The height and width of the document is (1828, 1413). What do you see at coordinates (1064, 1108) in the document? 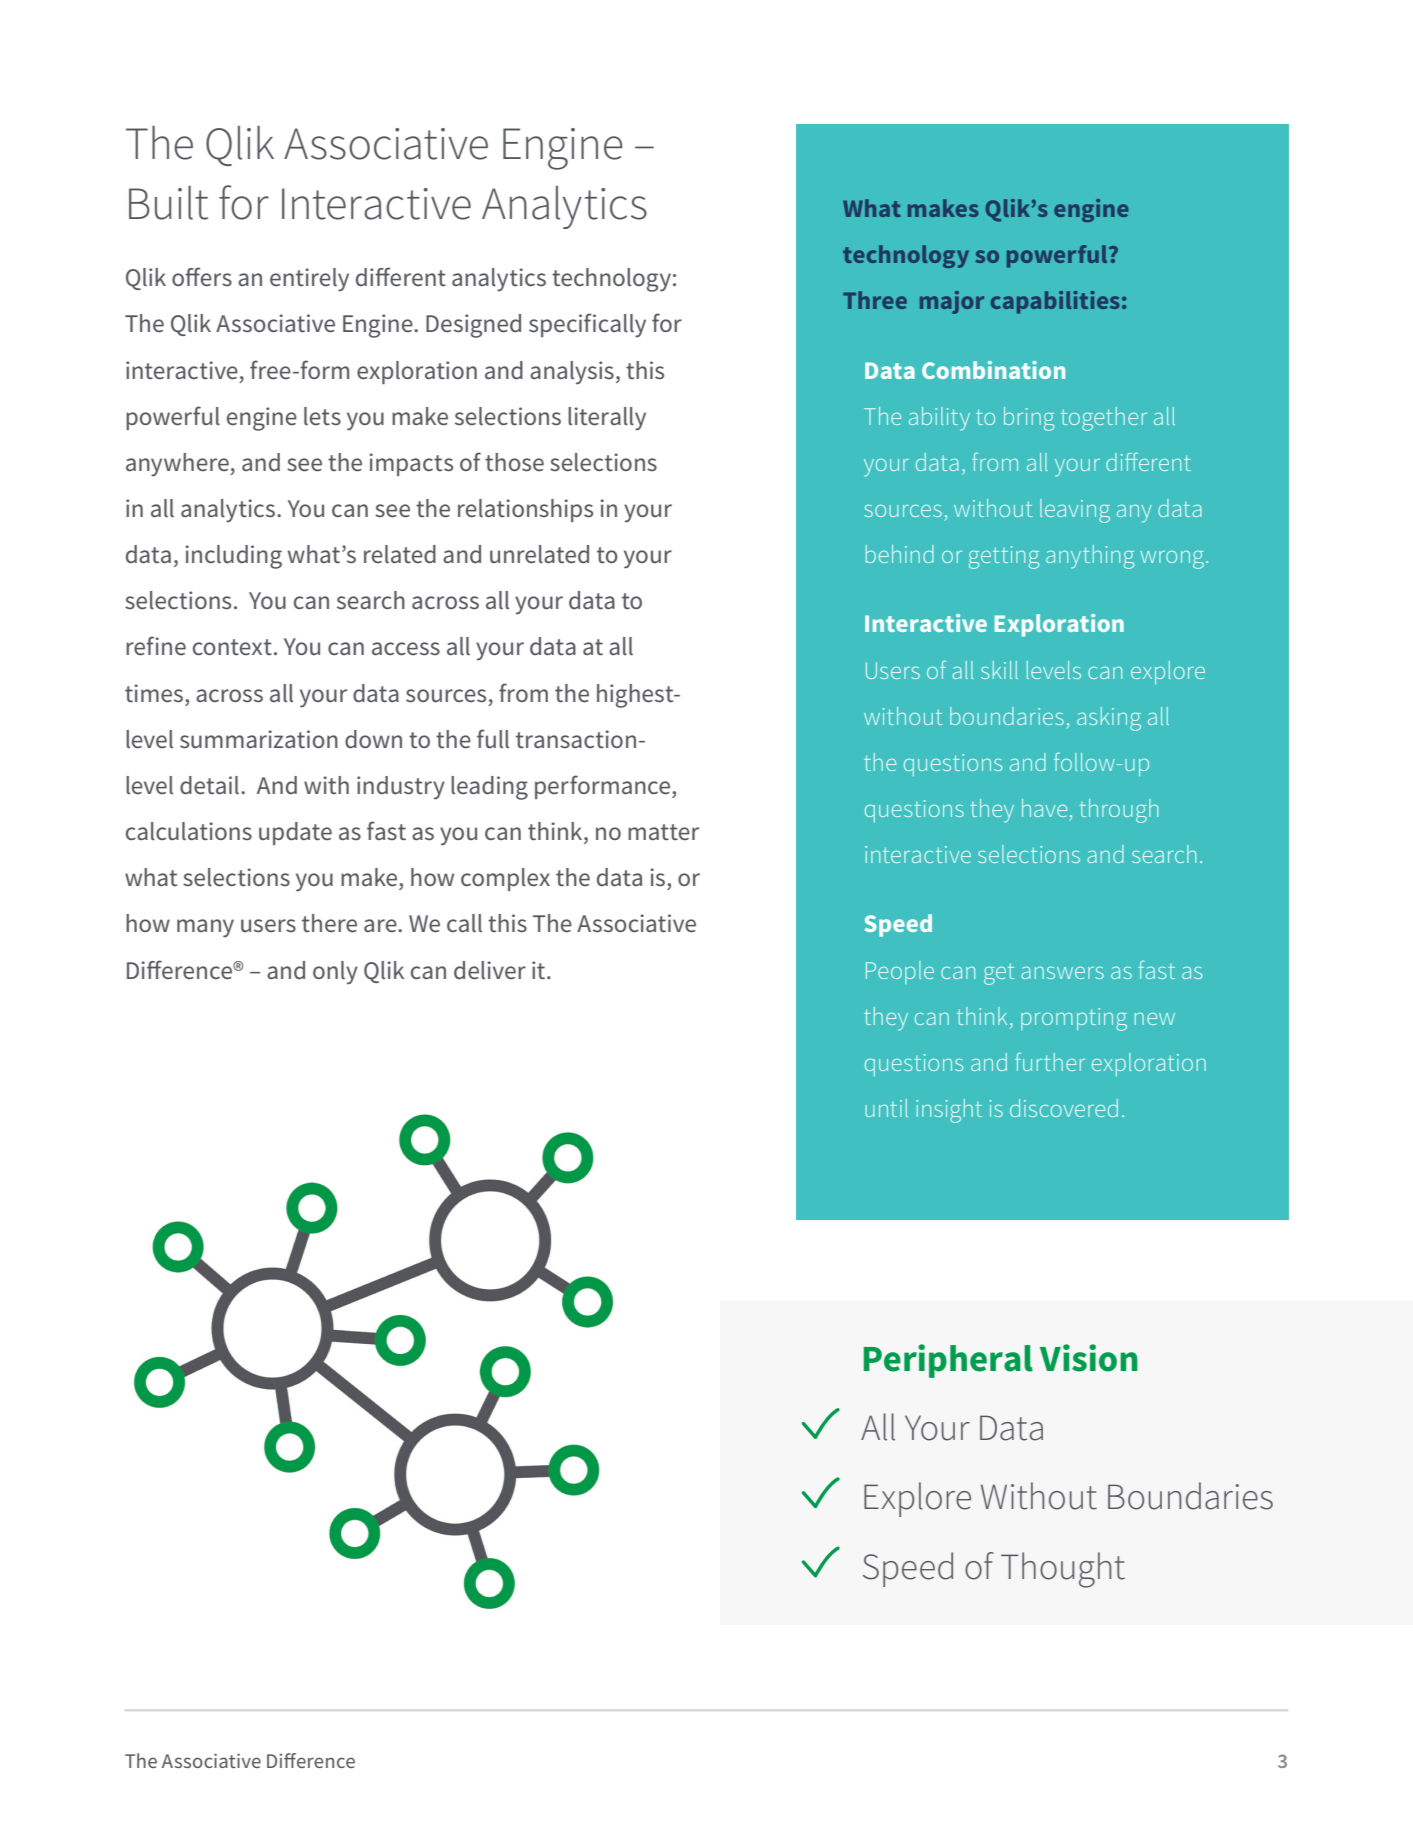
I see `discovered` at bounding box center [1064, 1108].
